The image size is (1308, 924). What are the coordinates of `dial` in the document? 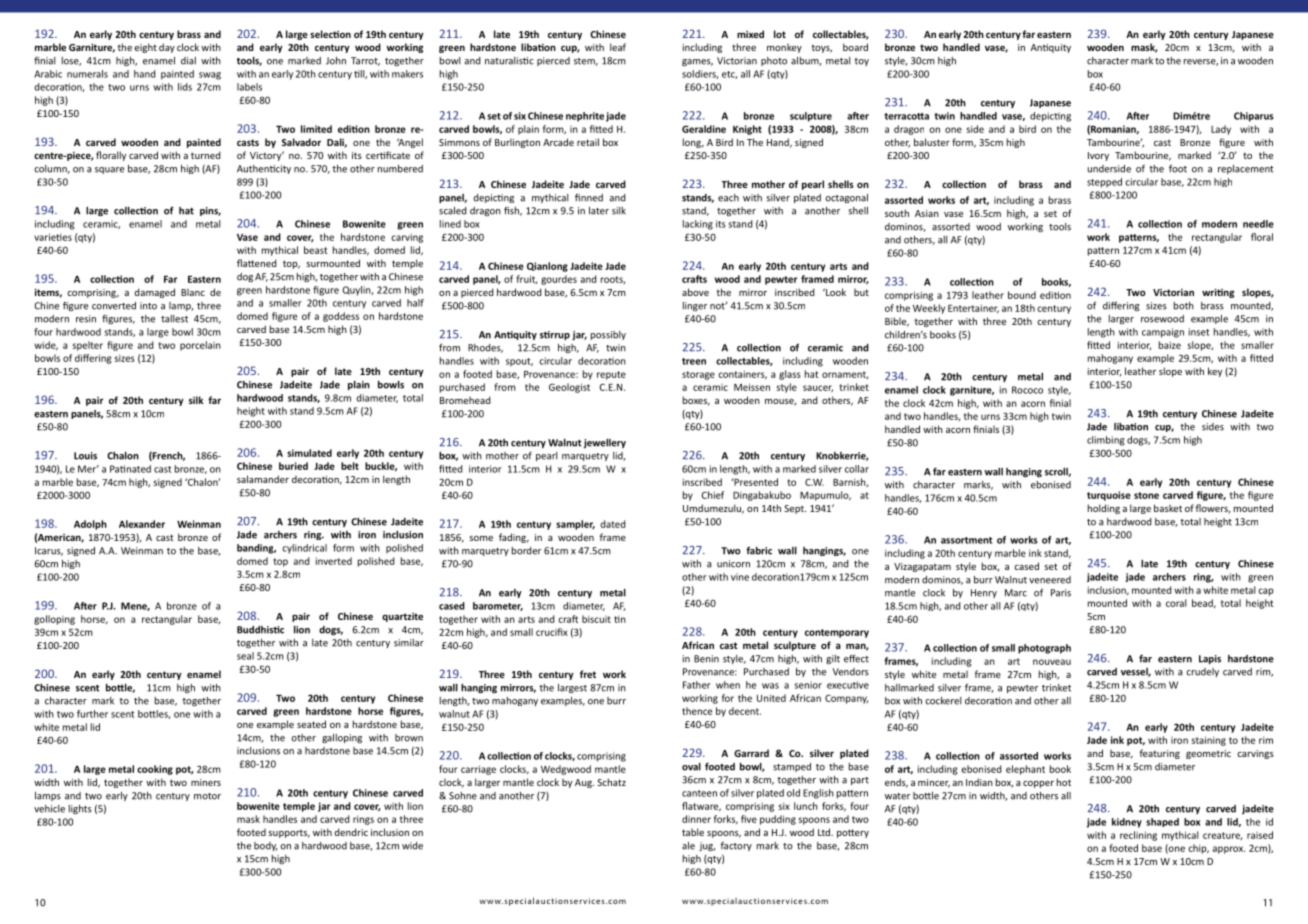 It's located at (188, 61).
